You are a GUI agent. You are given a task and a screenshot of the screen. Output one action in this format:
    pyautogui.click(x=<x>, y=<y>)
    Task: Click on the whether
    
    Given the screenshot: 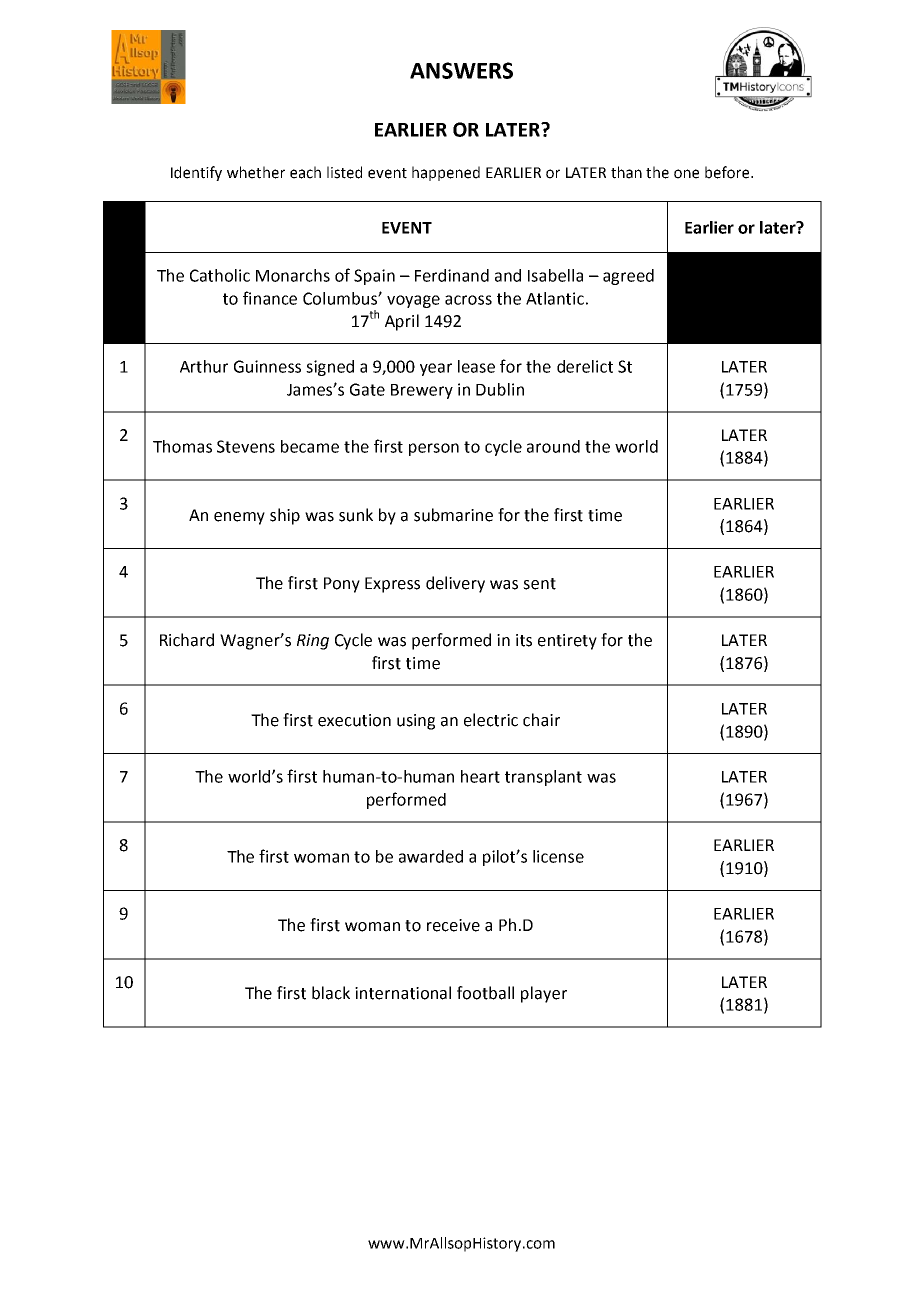 What is the action you would take?
    pyautogui.click(x=256, y=172)
